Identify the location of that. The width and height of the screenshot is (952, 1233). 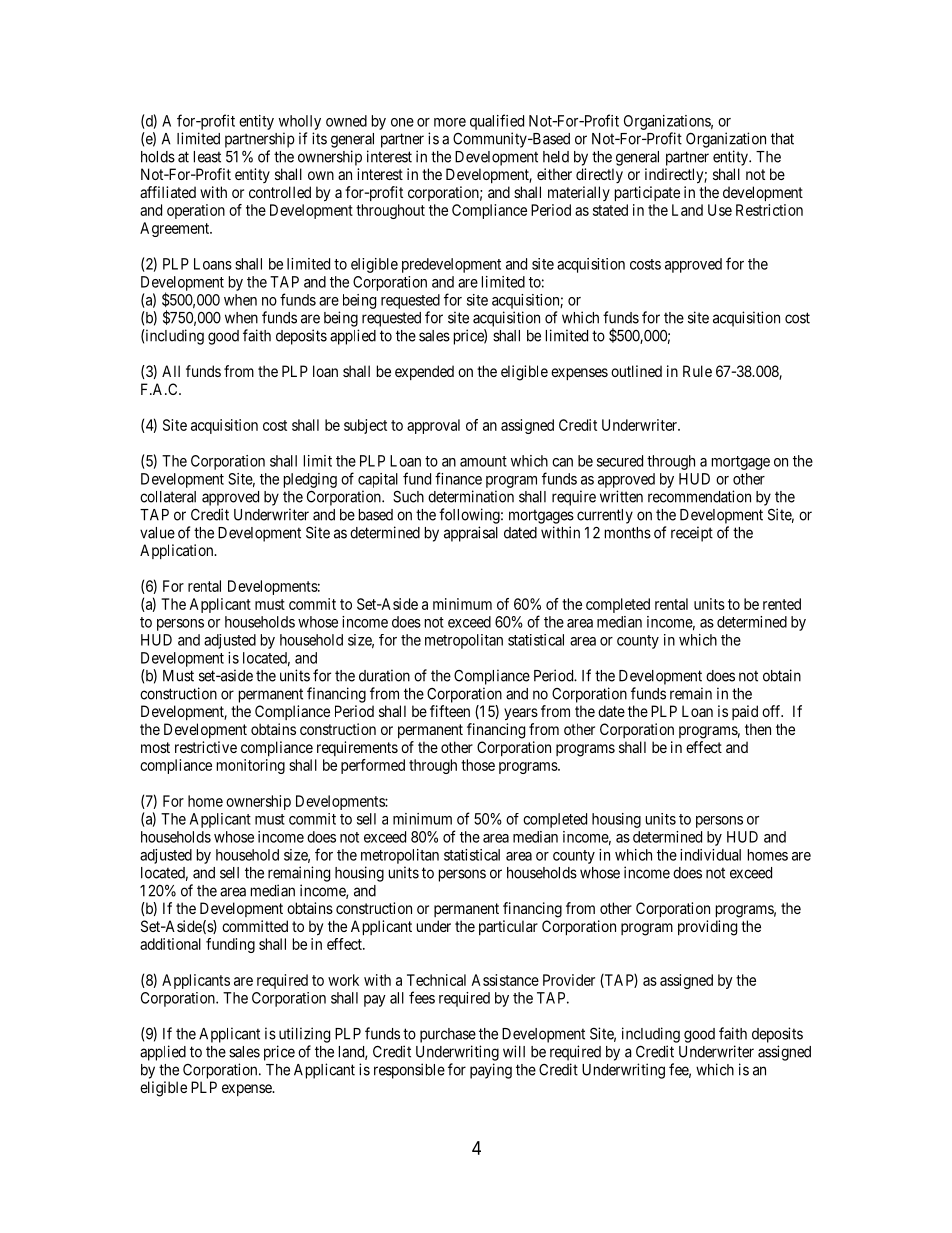
(782, 139).
